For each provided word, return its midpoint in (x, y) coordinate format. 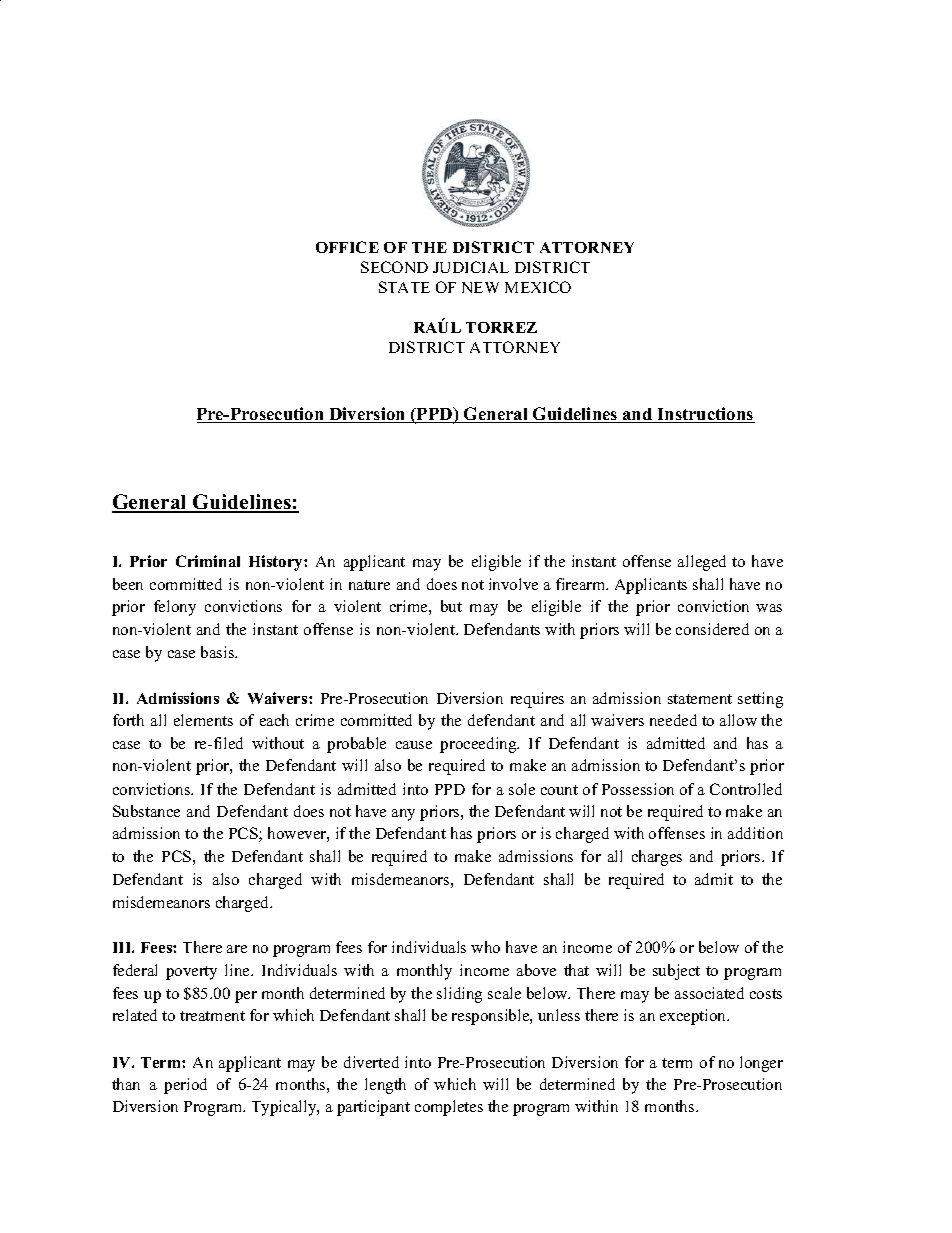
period (185, 1086)
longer (761, 1064)
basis (219, 652)
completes (449, 1108)
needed (673, 720)
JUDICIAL (471, 267)
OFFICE (347, 247)
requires (537, 700)
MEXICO (538, 287)
